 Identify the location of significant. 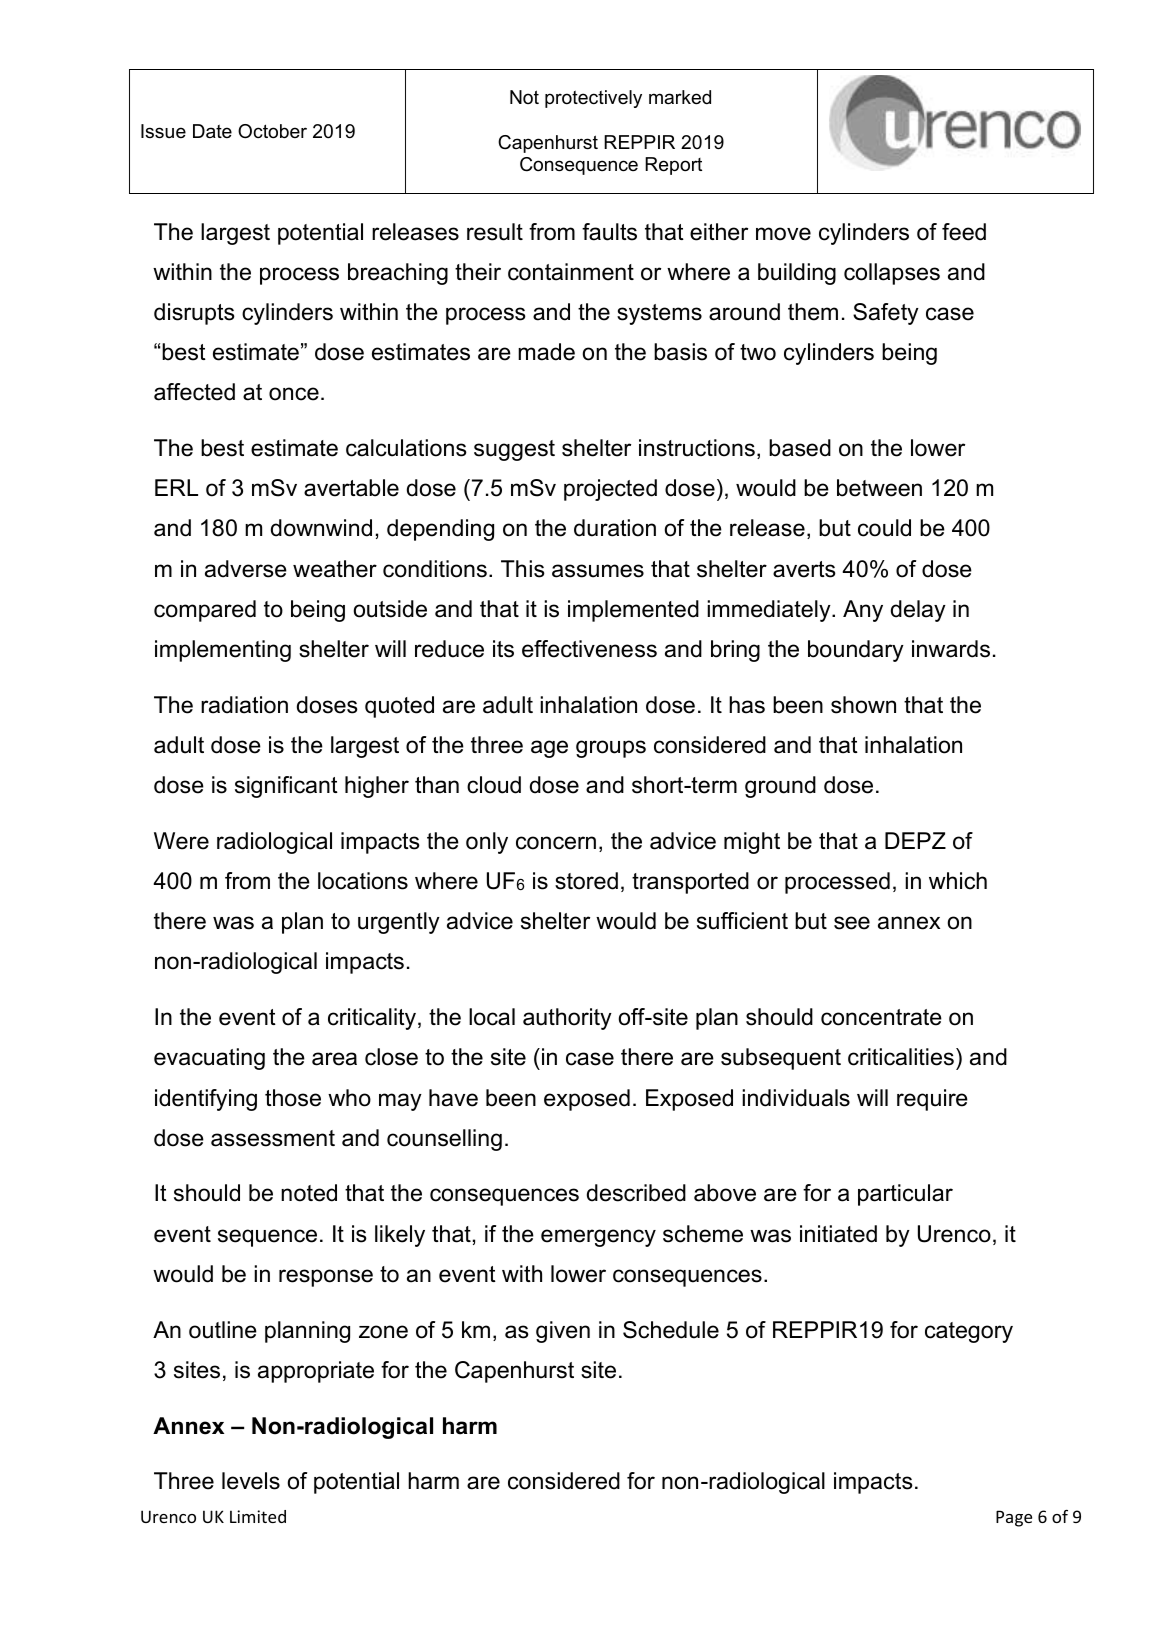
(286, 787).
